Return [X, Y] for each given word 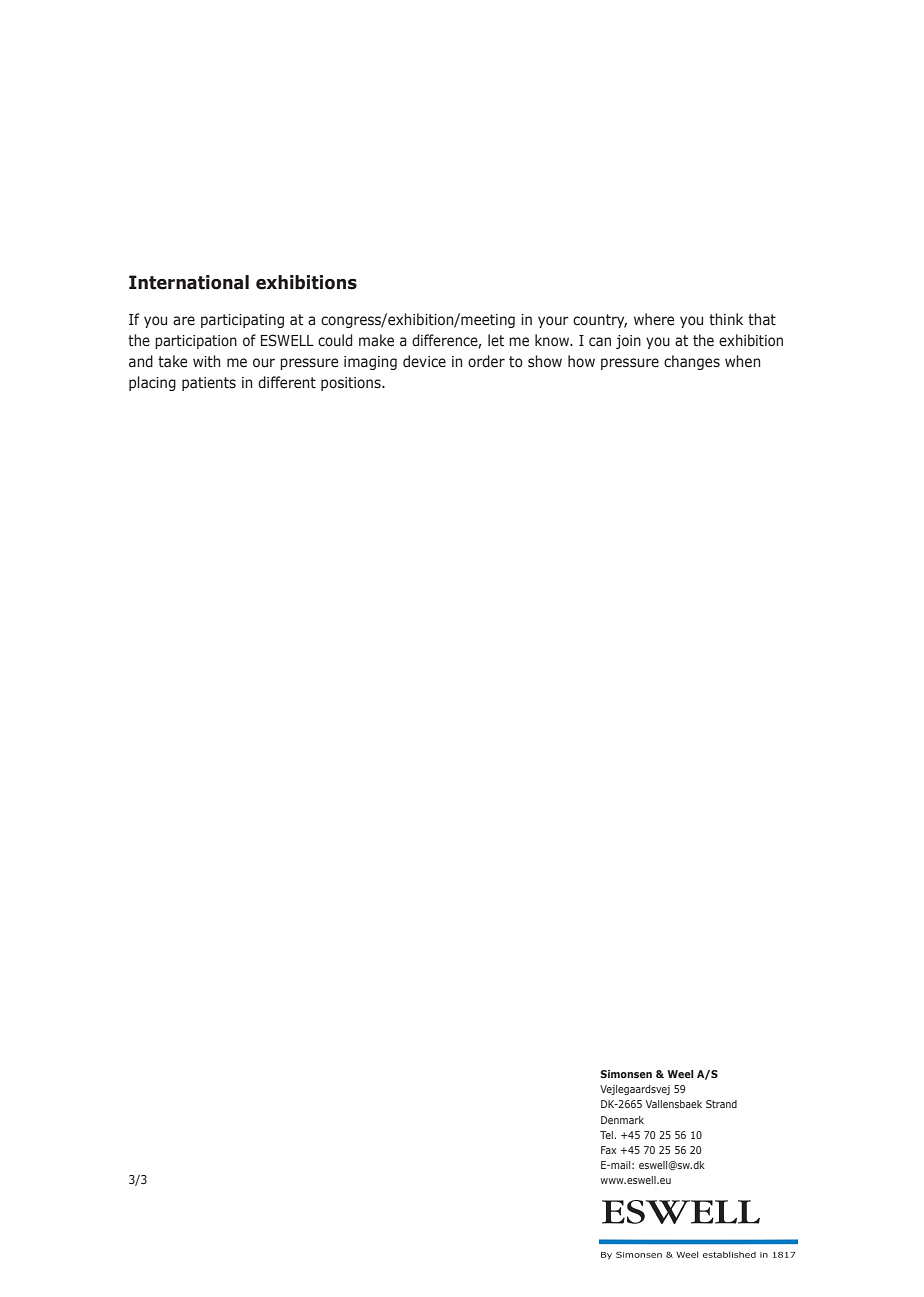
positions [352, 384]
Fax [608, 1150]
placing [152, 383]
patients [209, 384]
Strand [721, 1104]
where [654, 319]
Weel [680, 1074]
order [486, 361]
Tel [607, 1135]
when [742, 361]
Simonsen [626, 1074]
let [496, 340]
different [287, 382]
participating [242, 321]
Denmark [622, 1120]
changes [692, 362]
